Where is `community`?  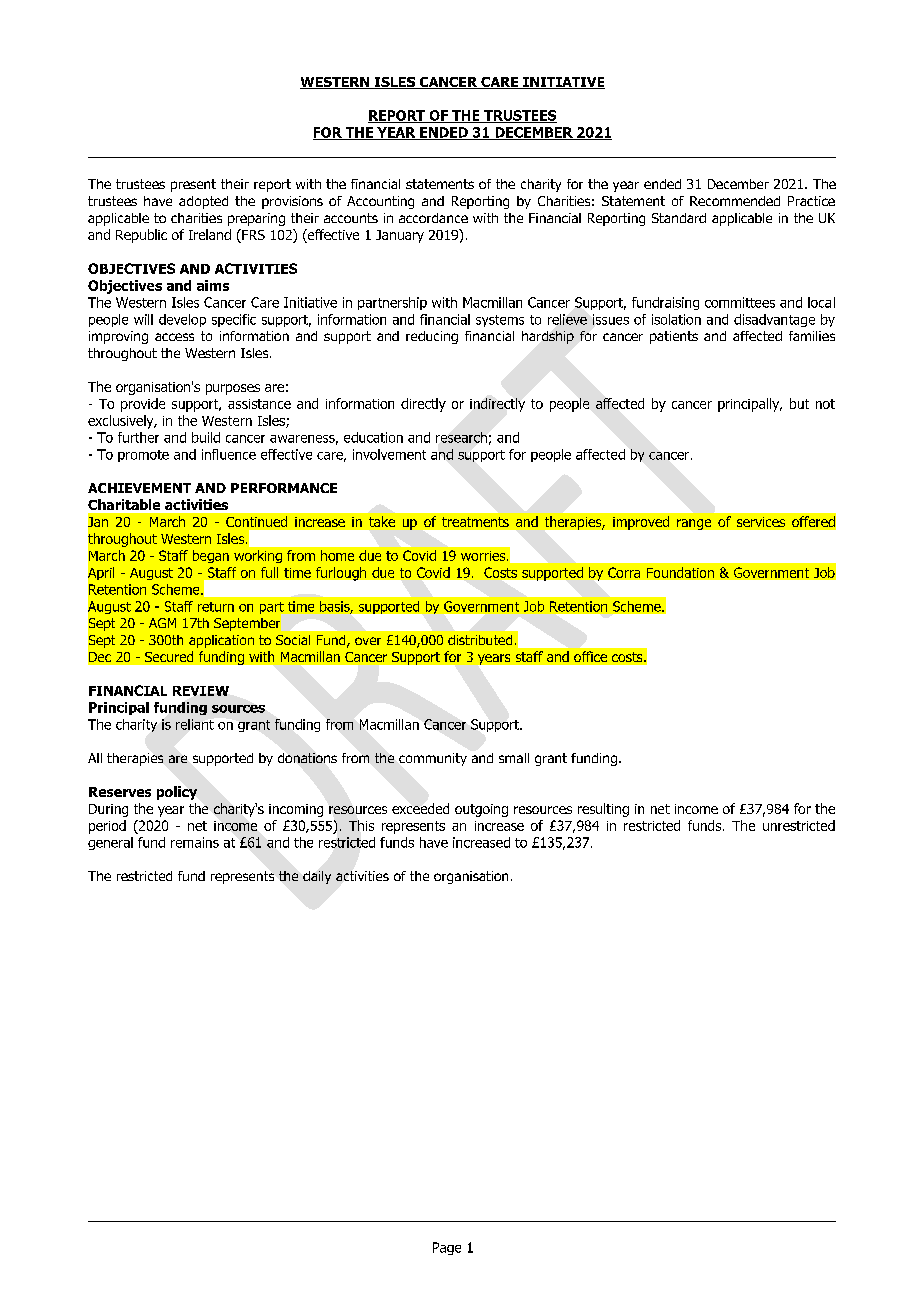 community is located at coordinates (433, 759).
